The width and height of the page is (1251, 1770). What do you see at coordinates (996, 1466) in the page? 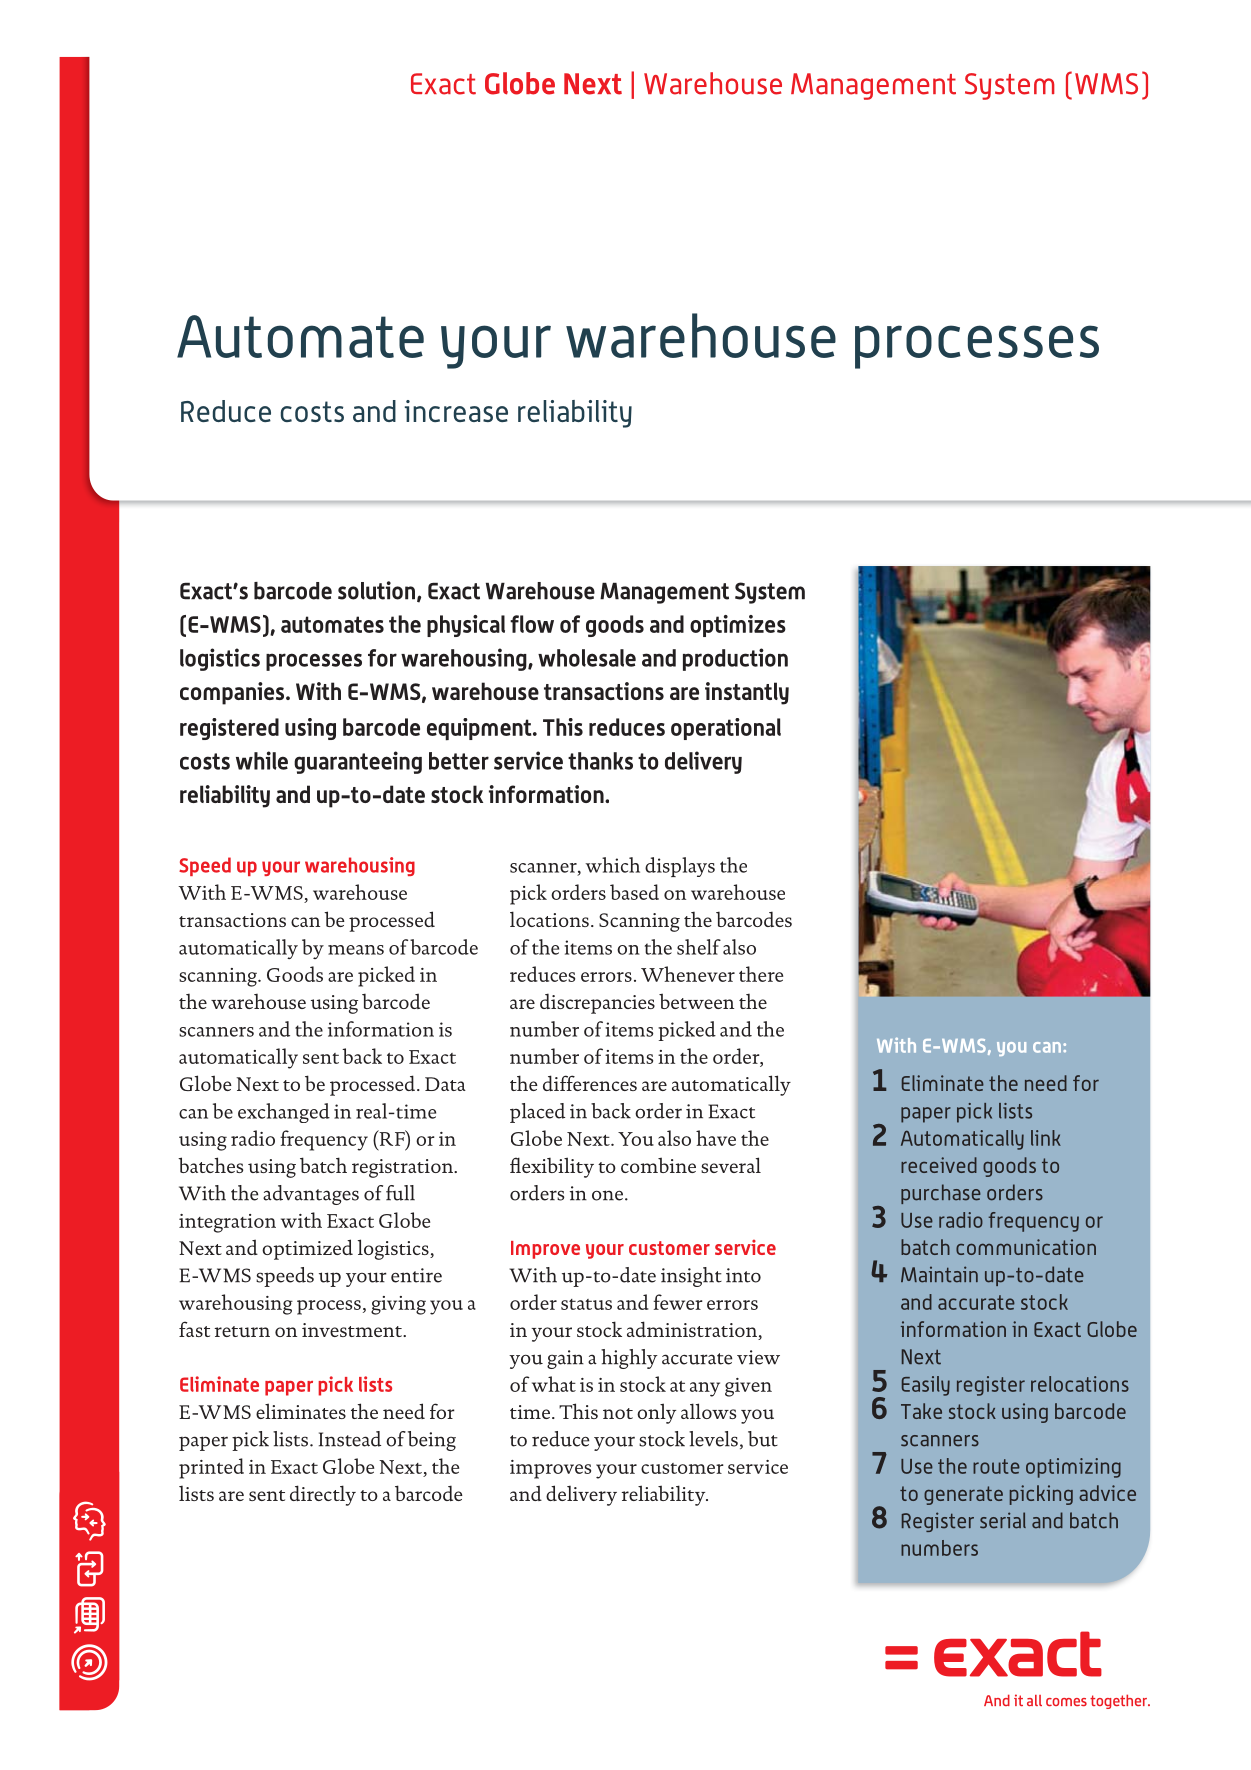
I see `route` at bounding box center [996, 1466].
